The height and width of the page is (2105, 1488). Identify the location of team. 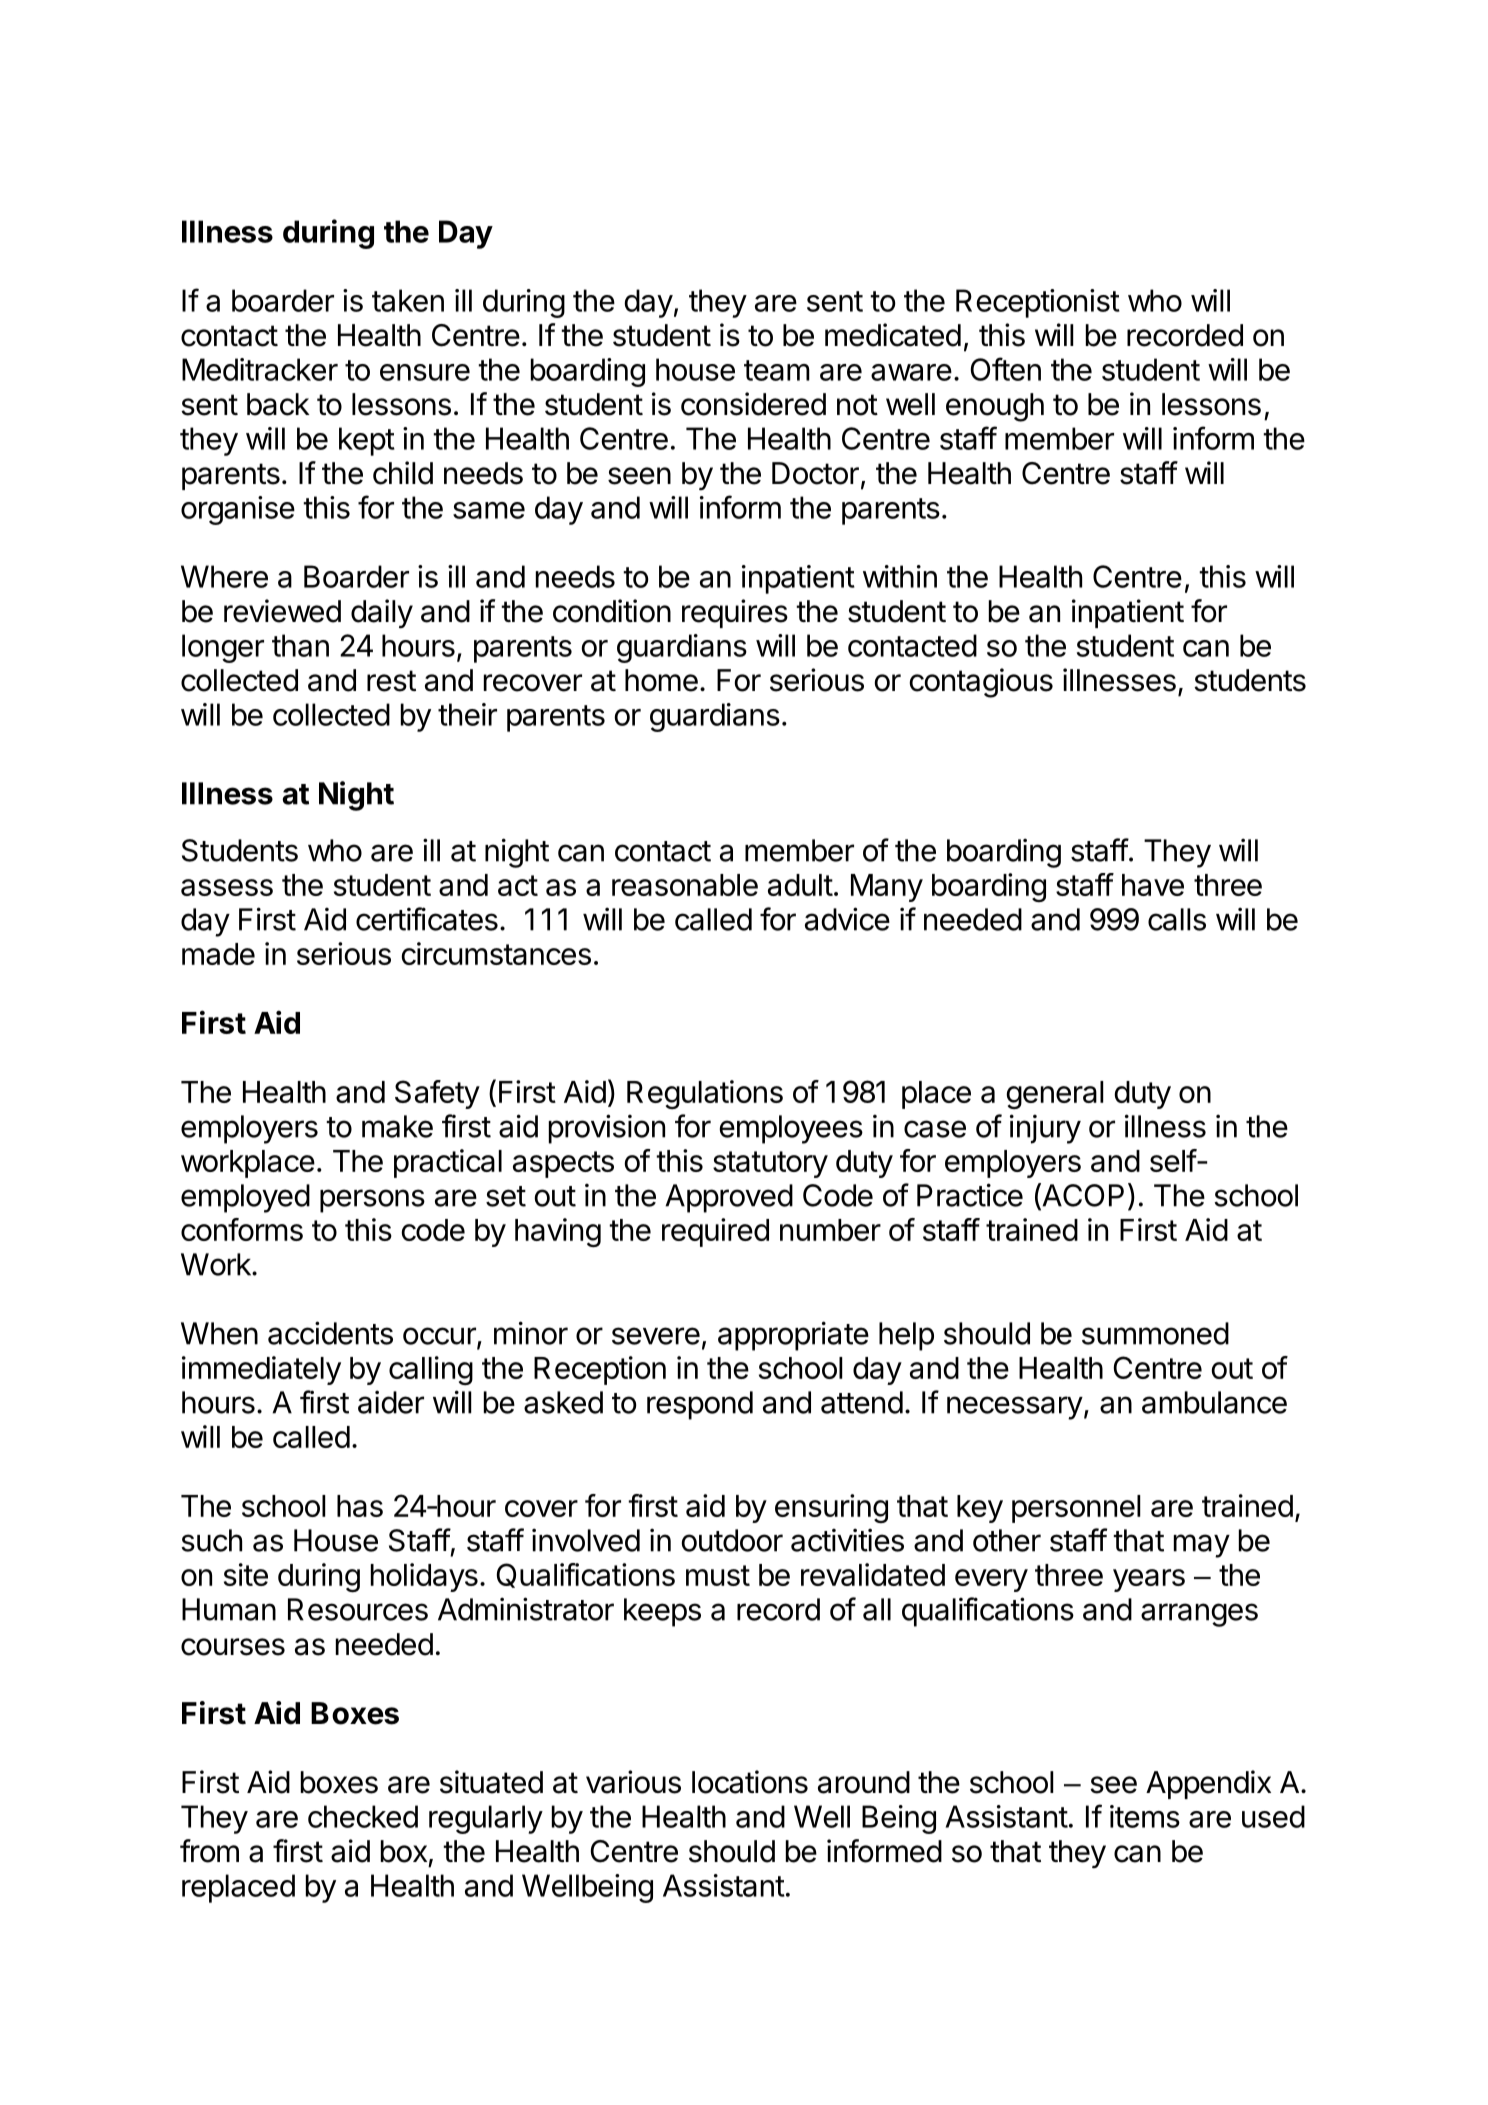
(777, 370).
